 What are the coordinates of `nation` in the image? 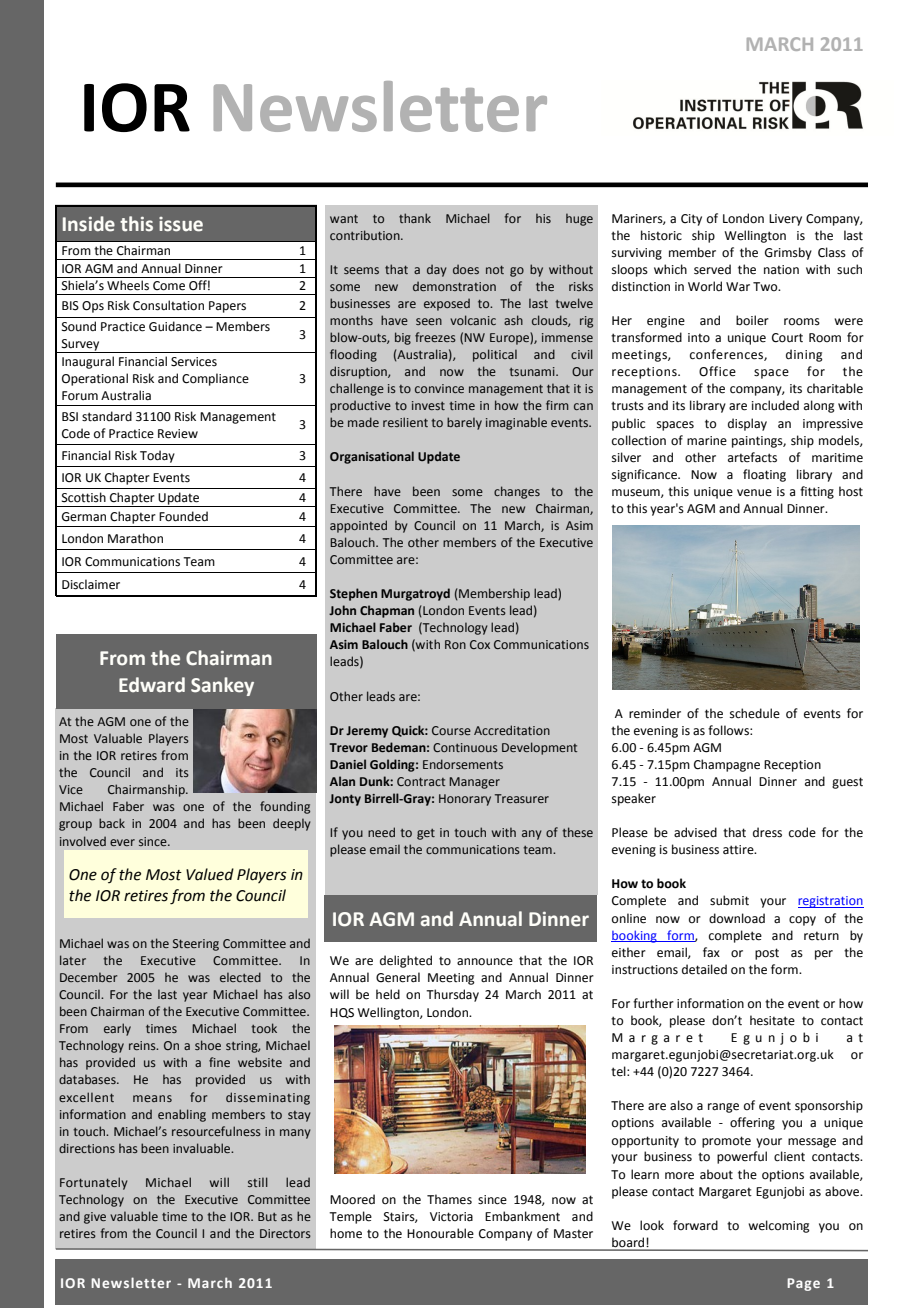 It's located at (781, 270).
